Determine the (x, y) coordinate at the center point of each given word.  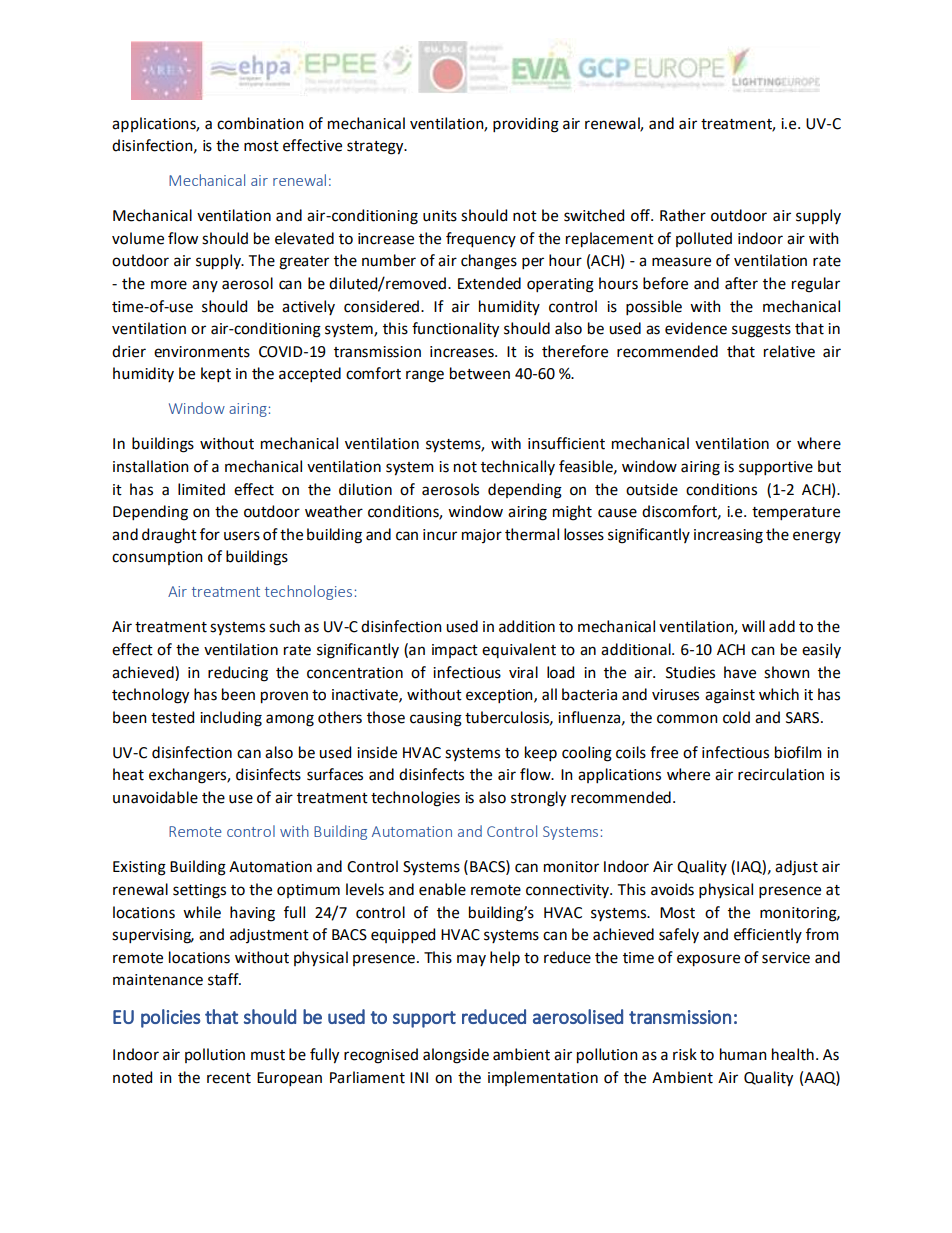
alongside (456, 1056)
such (284, 626)
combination (260, 123)
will (753, 626)
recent (229, 1078)
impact (455, 651)
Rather (683, 215)
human (743, 1054)
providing (526, 125)
